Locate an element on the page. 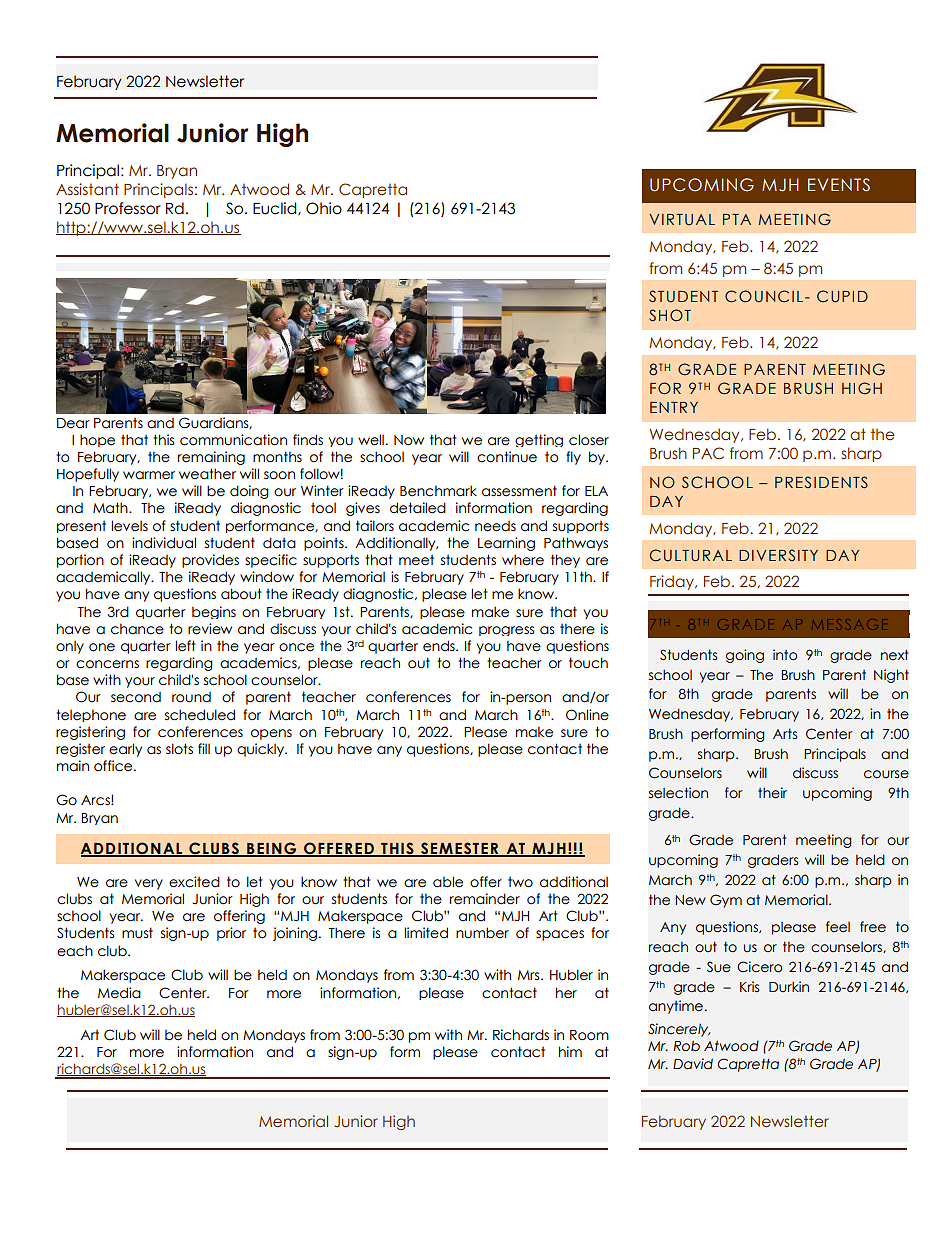 The width and height of the image is (952, 1233). PTA is located at coordinates (737, 219).
